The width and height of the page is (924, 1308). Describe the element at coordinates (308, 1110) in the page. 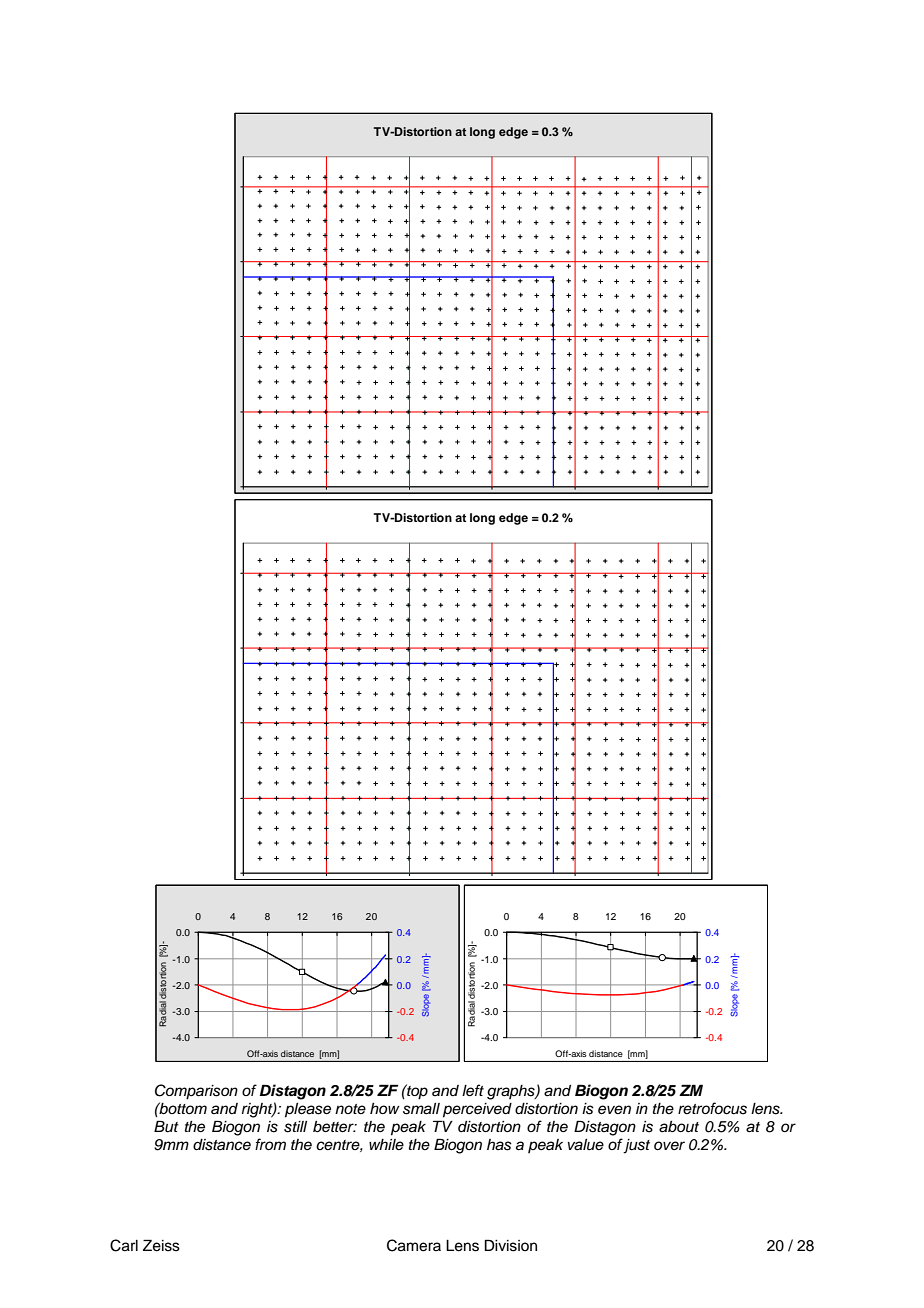

I see `please` at that location.
